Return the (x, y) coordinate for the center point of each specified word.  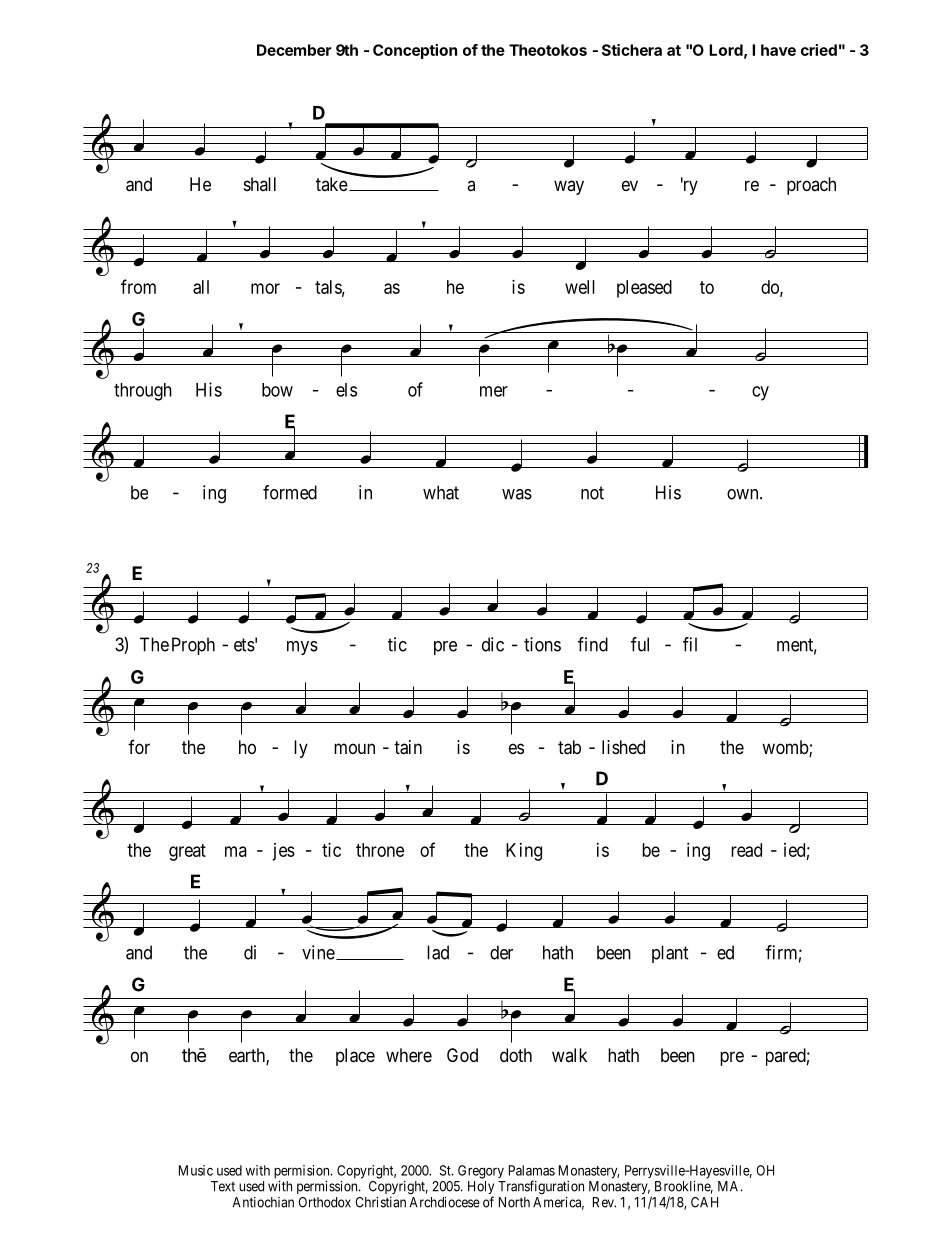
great (187, 852)
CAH (704, 1202)
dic (493, 644)
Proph (193, 646)
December (294, 50)
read (746, 850)
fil (690, 644)
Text (223, 1186)
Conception (415, 51)
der (501, 952)
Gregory (481, 1172)
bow (277, 390)
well (580, 287)
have (778, 50)
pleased (644, 289)
